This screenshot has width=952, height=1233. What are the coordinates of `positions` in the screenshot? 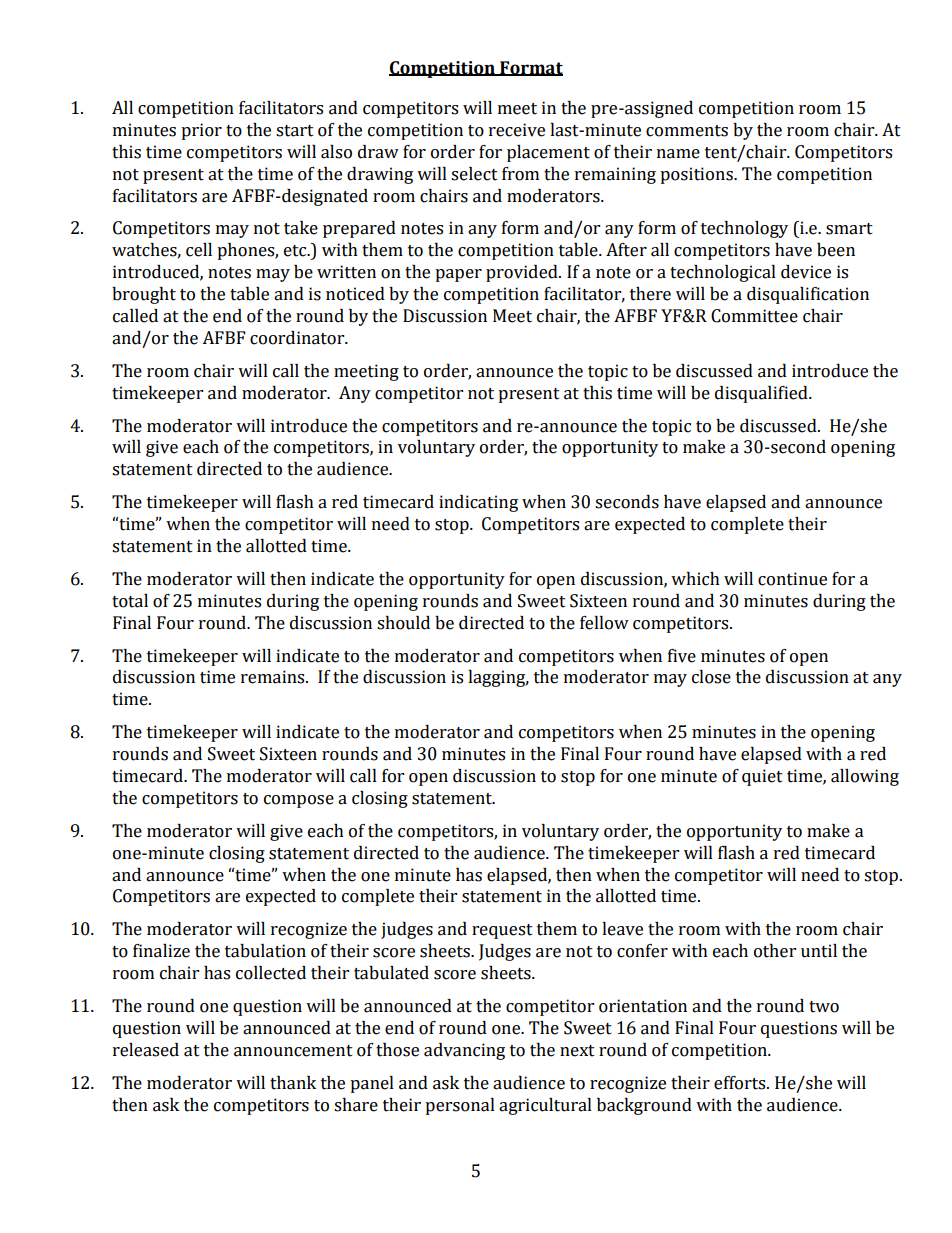 It's located at (697, 175).
